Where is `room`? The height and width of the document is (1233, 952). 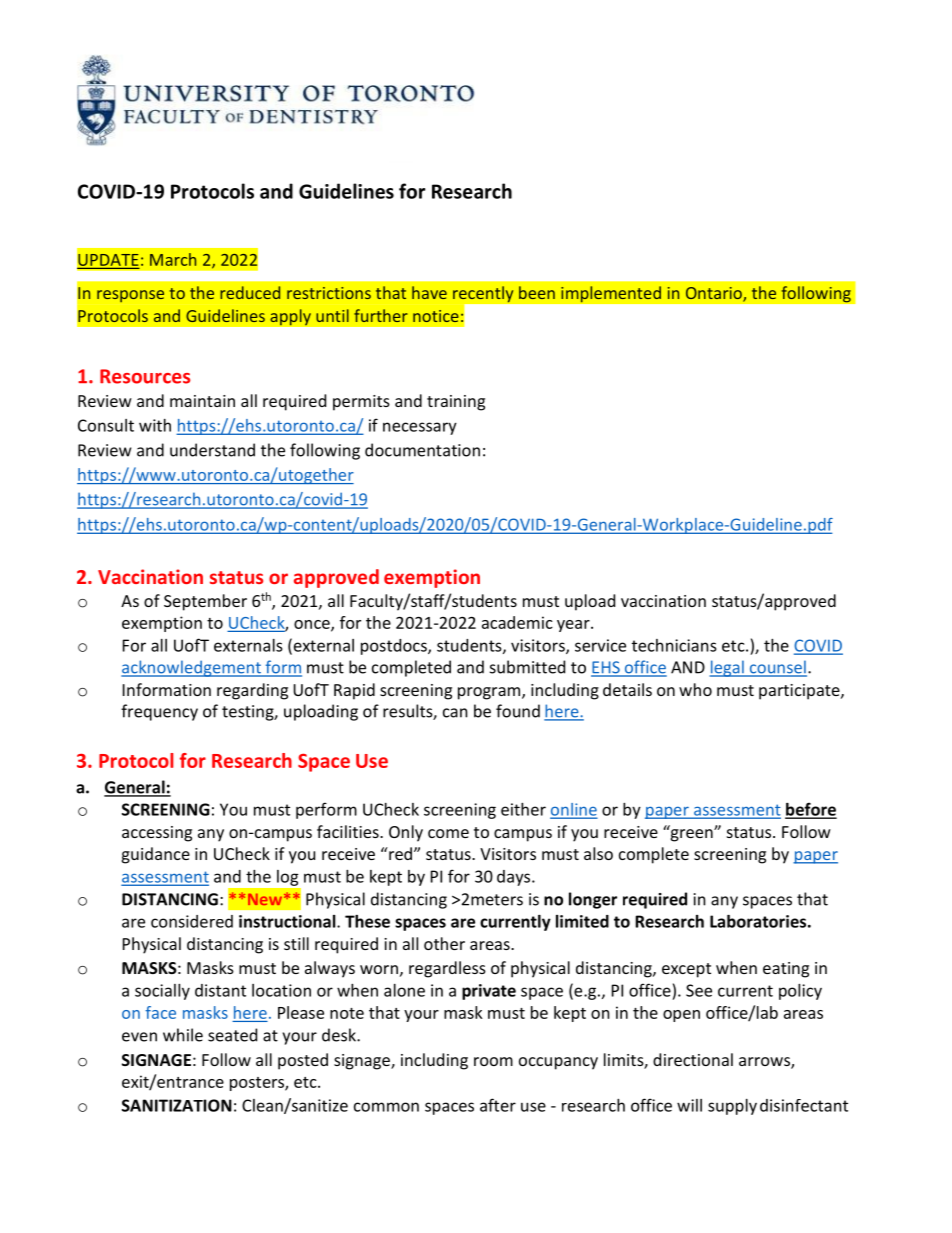
room is located at coordinates (493, 1061).
